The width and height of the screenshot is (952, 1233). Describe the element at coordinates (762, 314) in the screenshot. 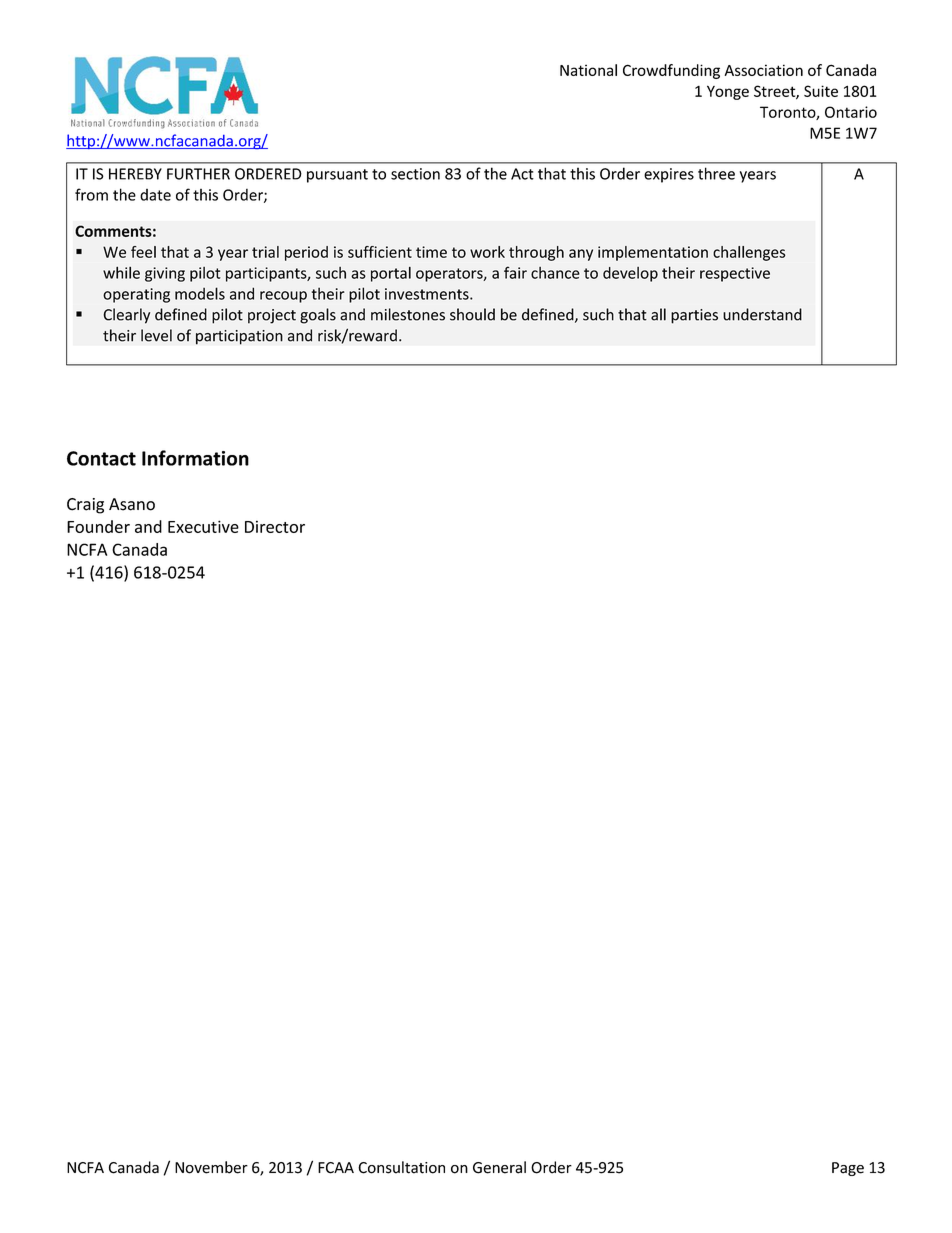

I see `understand` at that location.
